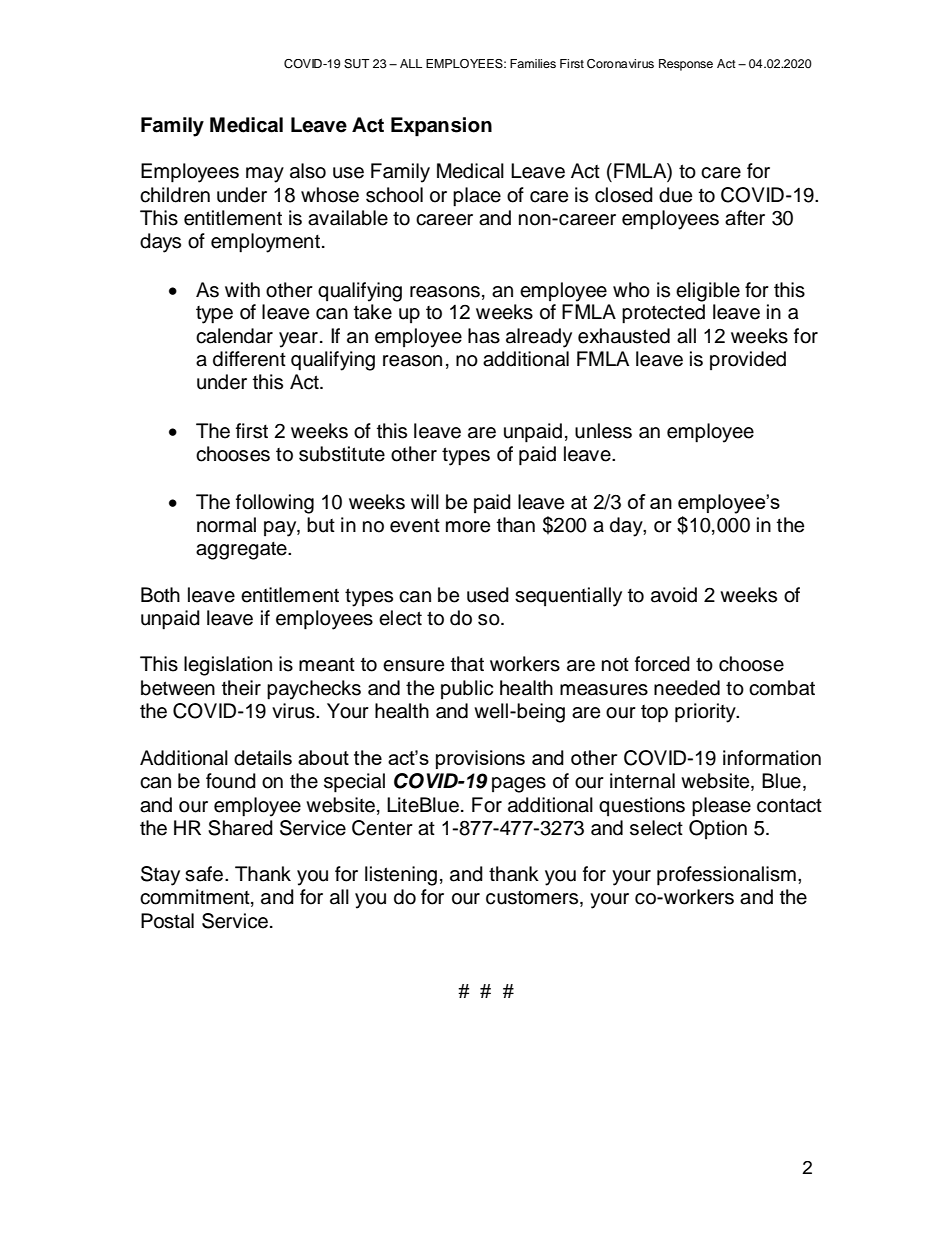 The height and width of the screenshot is (1233, 952). What do you see at coordinates (401, 876) in the screenshot?
I see `listening` at bounding box center [401, 876].
